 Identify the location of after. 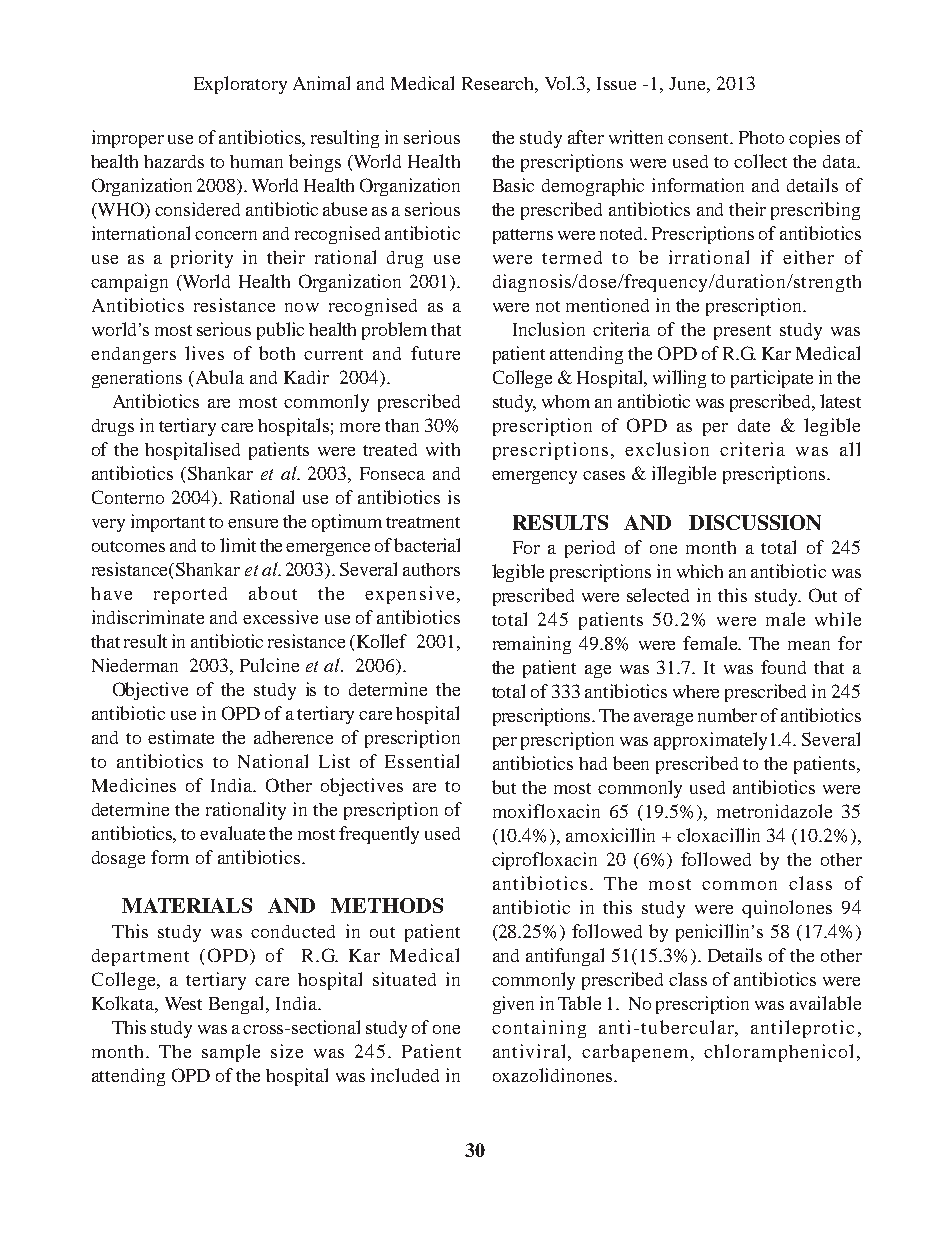
(586, 137).
